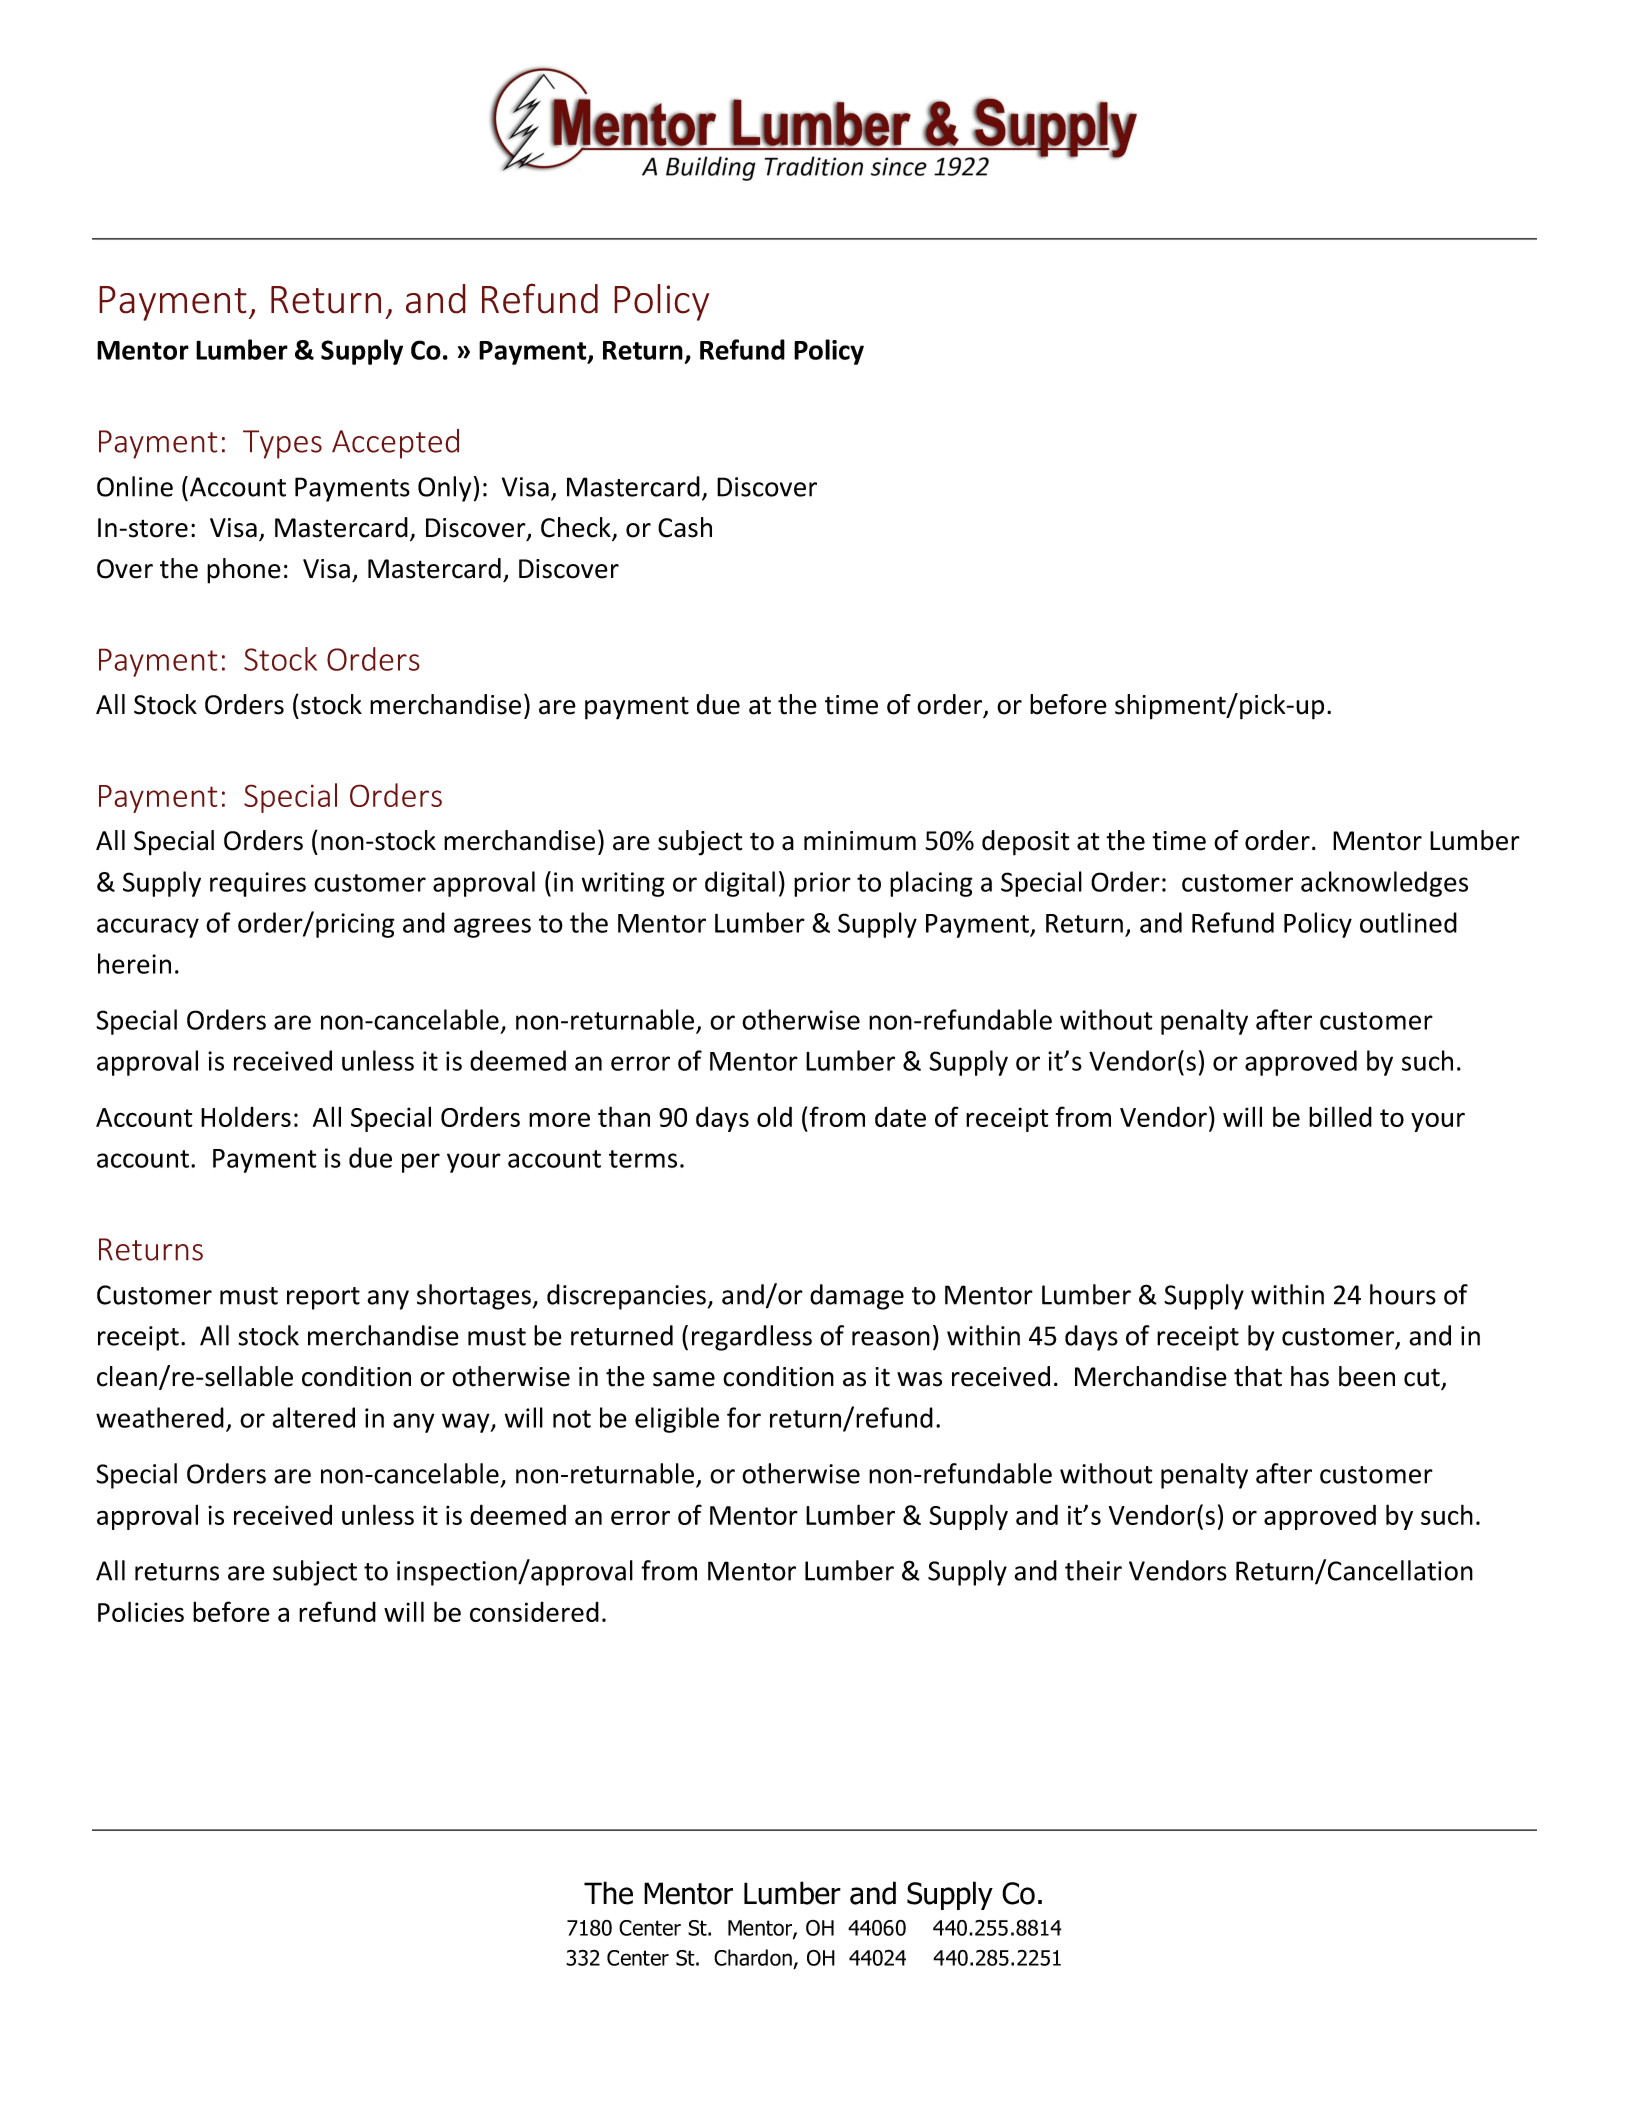  I want to click on minimum, so click(860, 841).
